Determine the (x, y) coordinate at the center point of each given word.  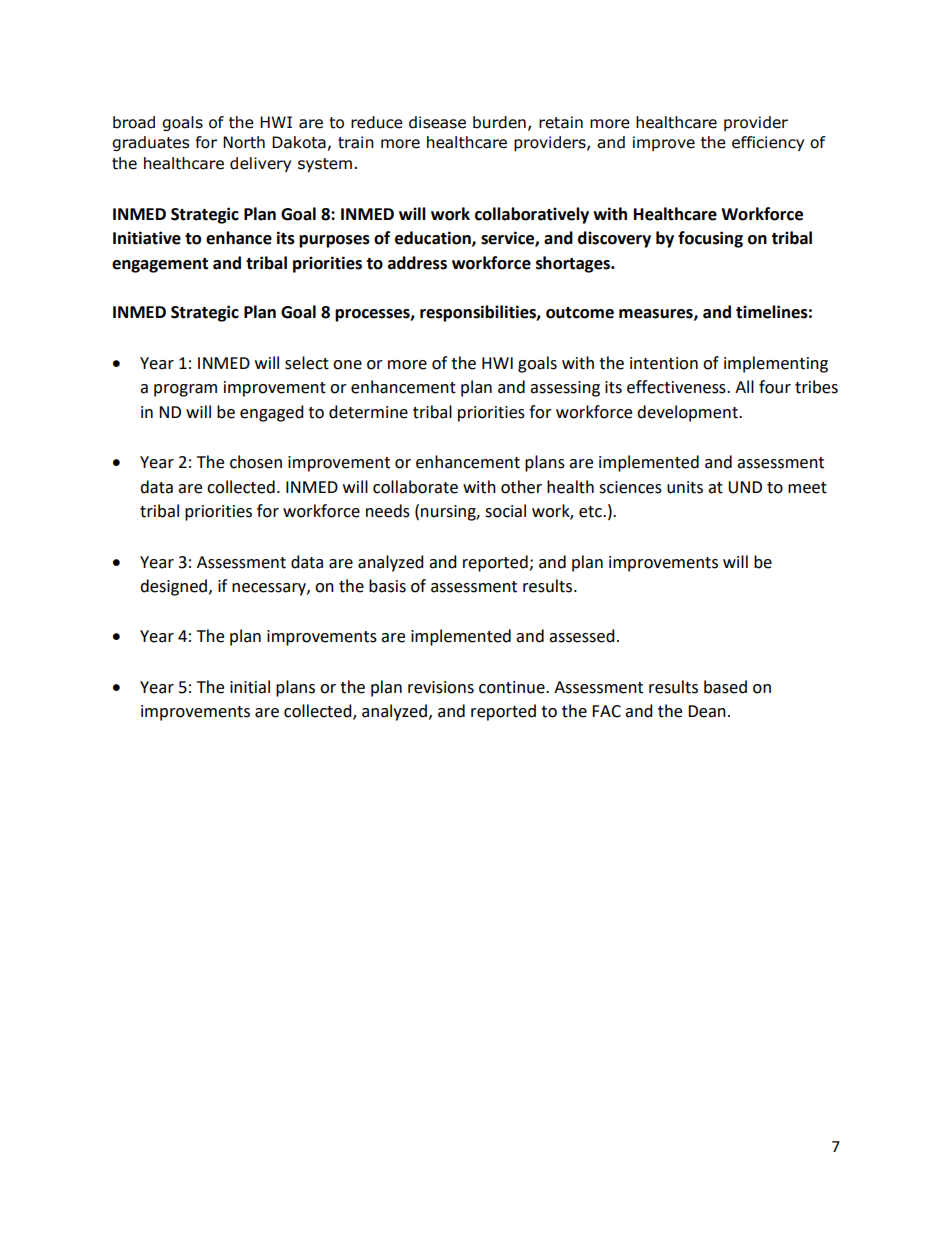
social (505, 511)
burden (499, 122)
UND (745, 487)
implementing (776, 364)
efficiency (768, 143)
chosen (256, 462)
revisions (441, 687)
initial (250, 687)
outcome (580, 313)
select (307, 363)
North (244, 142)
